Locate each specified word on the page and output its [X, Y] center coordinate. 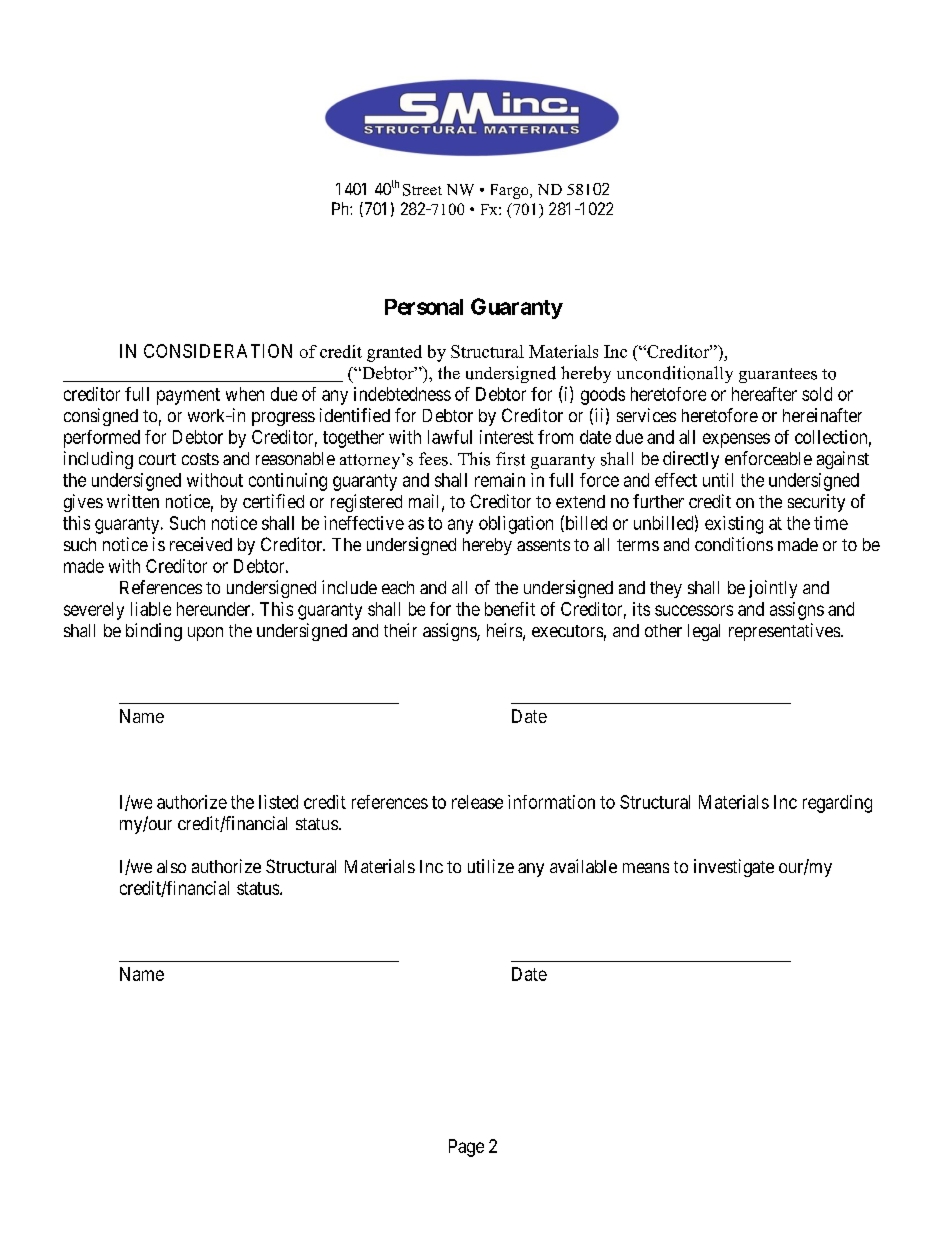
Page [466, 1148]
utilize [491, 866]
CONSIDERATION [218, 351]
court [157, 459]
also [171, 866]
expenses [736, 440]
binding [154, 632]
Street [422, 190]
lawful [450, 437]
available [583, 866]
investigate [734, 868]
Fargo [511, 191]
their [400, 630]
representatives [785, 632]
